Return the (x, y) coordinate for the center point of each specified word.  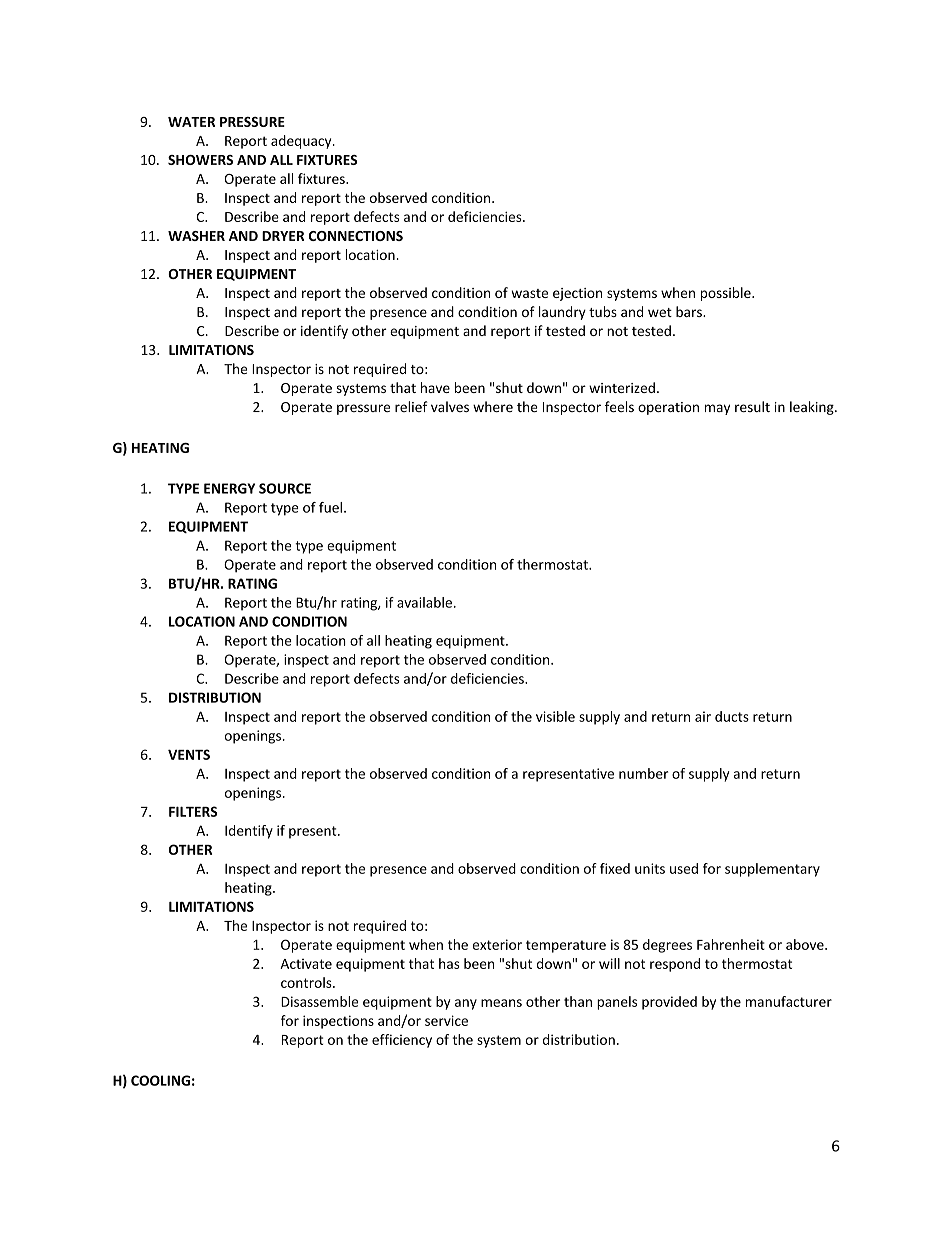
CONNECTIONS (356, 236)
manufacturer (789, 1001)
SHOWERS (200, 160)
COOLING (160, 1080)
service (446, 1020)
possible (727, 294)
